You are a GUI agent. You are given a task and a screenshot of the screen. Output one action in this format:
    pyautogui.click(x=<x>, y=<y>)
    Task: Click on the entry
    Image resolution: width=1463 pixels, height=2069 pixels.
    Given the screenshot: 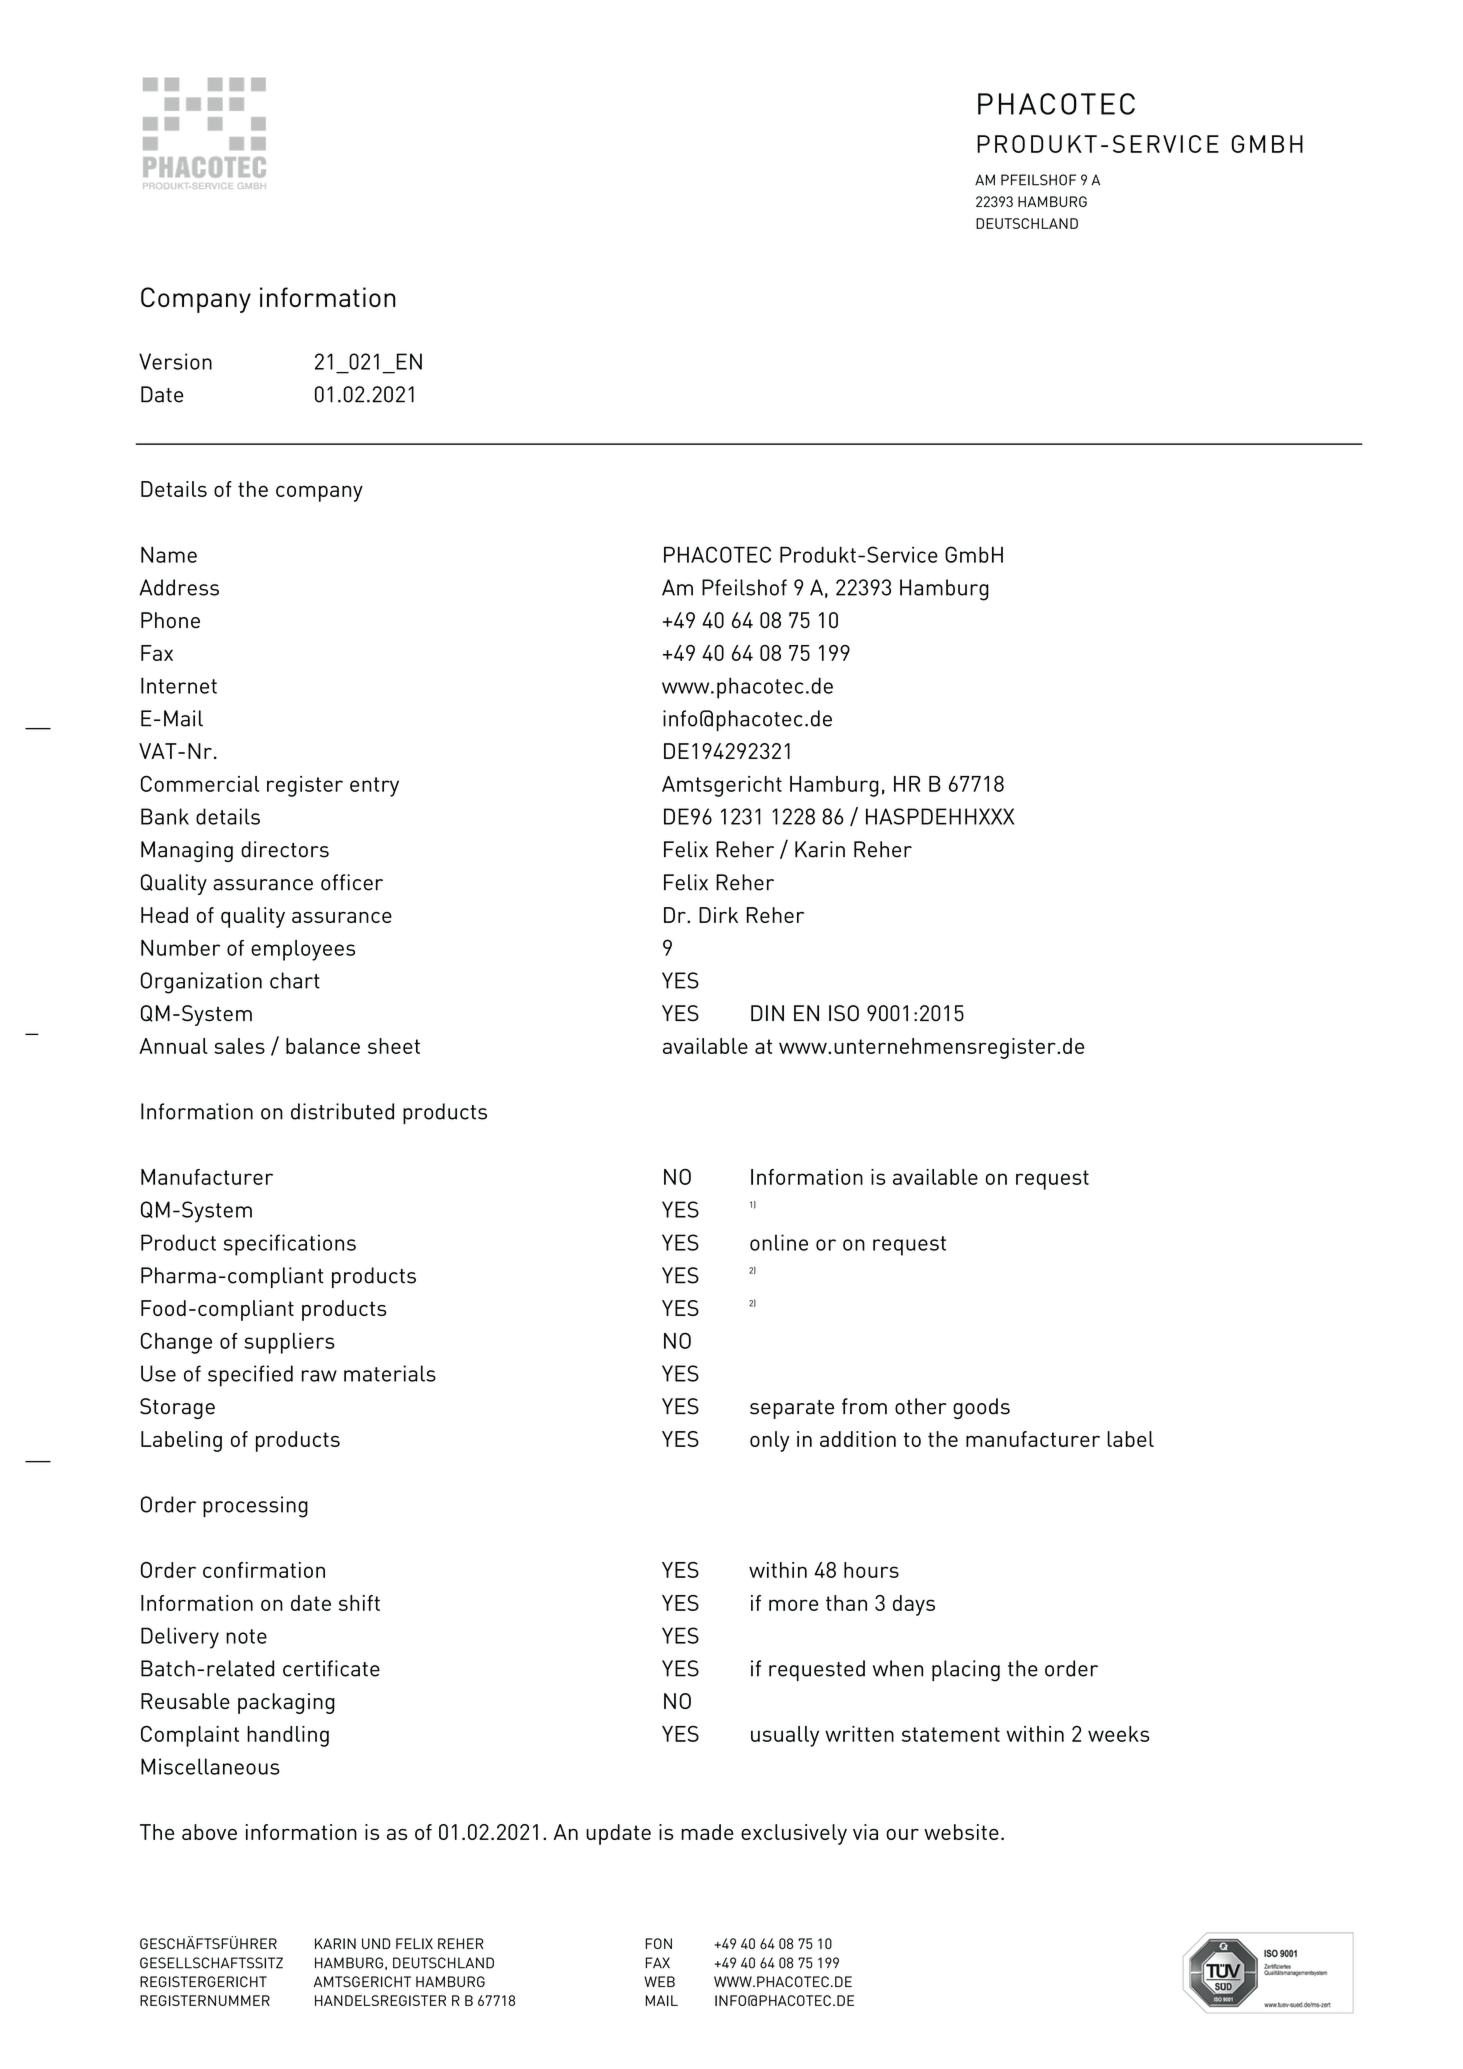 What is the action you would take?
    pyautogui.click(x=374, y=787)
